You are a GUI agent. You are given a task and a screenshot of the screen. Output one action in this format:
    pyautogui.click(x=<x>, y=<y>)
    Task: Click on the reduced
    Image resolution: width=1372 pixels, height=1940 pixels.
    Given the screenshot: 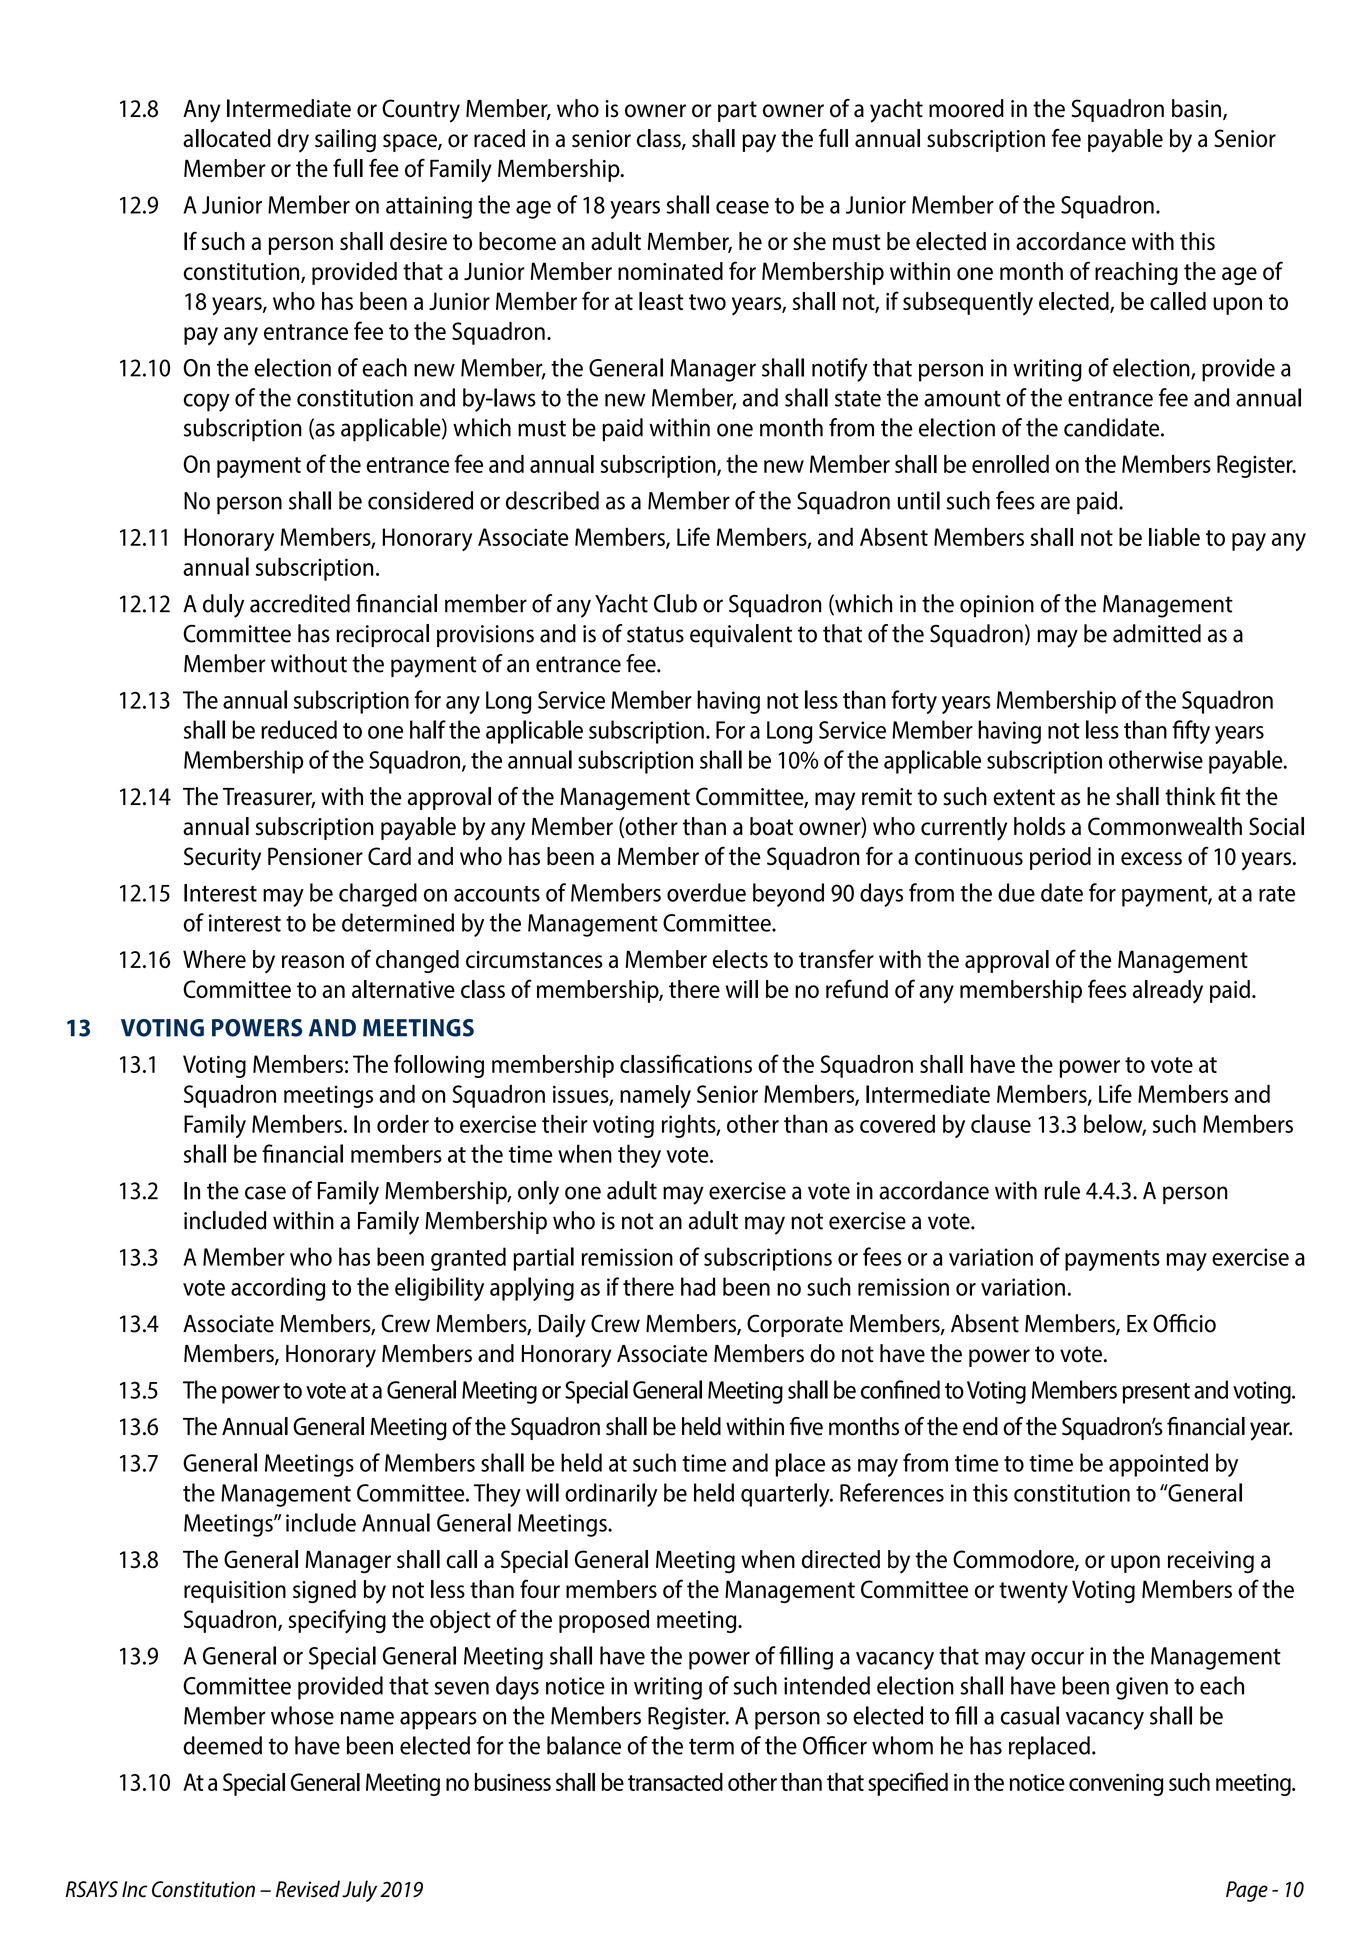 What is the action you would take?
    pyautogui.click(x=299, y=729)
